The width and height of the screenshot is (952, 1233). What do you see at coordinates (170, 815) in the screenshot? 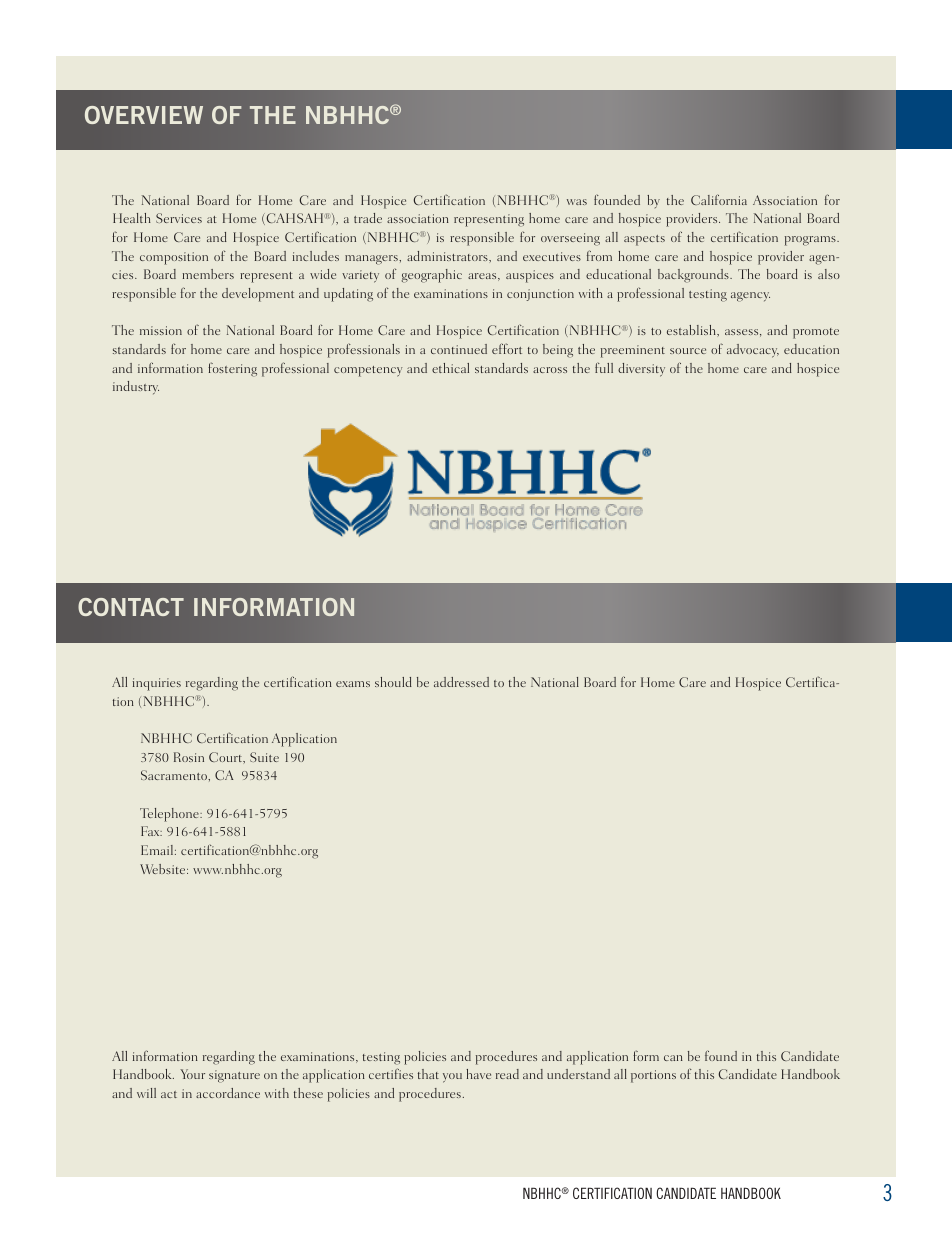
I see `Telephone` at bounding box center [170, 815].
